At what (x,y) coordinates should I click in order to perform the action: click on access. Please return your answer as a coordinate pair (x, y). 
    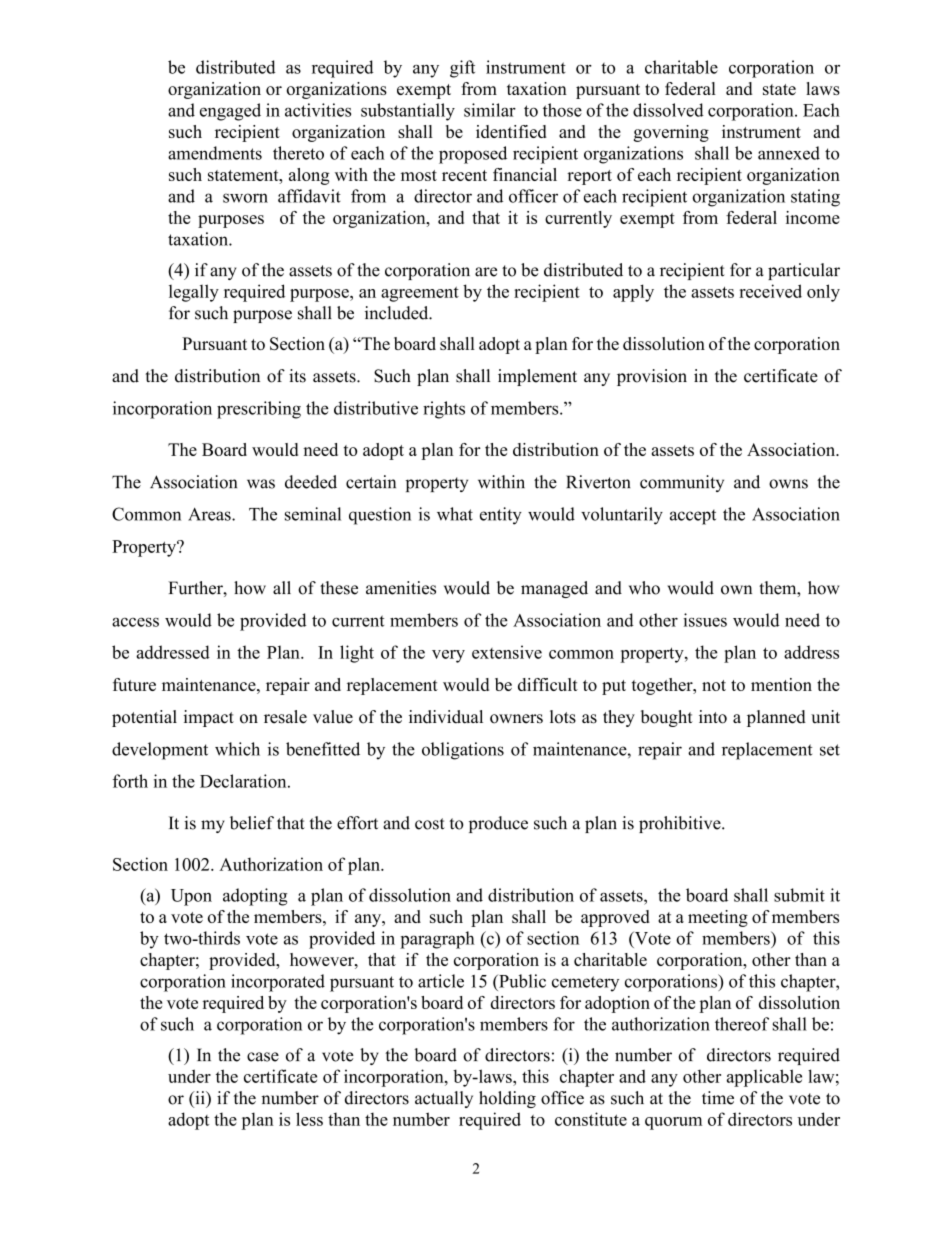
    Looking at the image, I should click on (135, 622).
